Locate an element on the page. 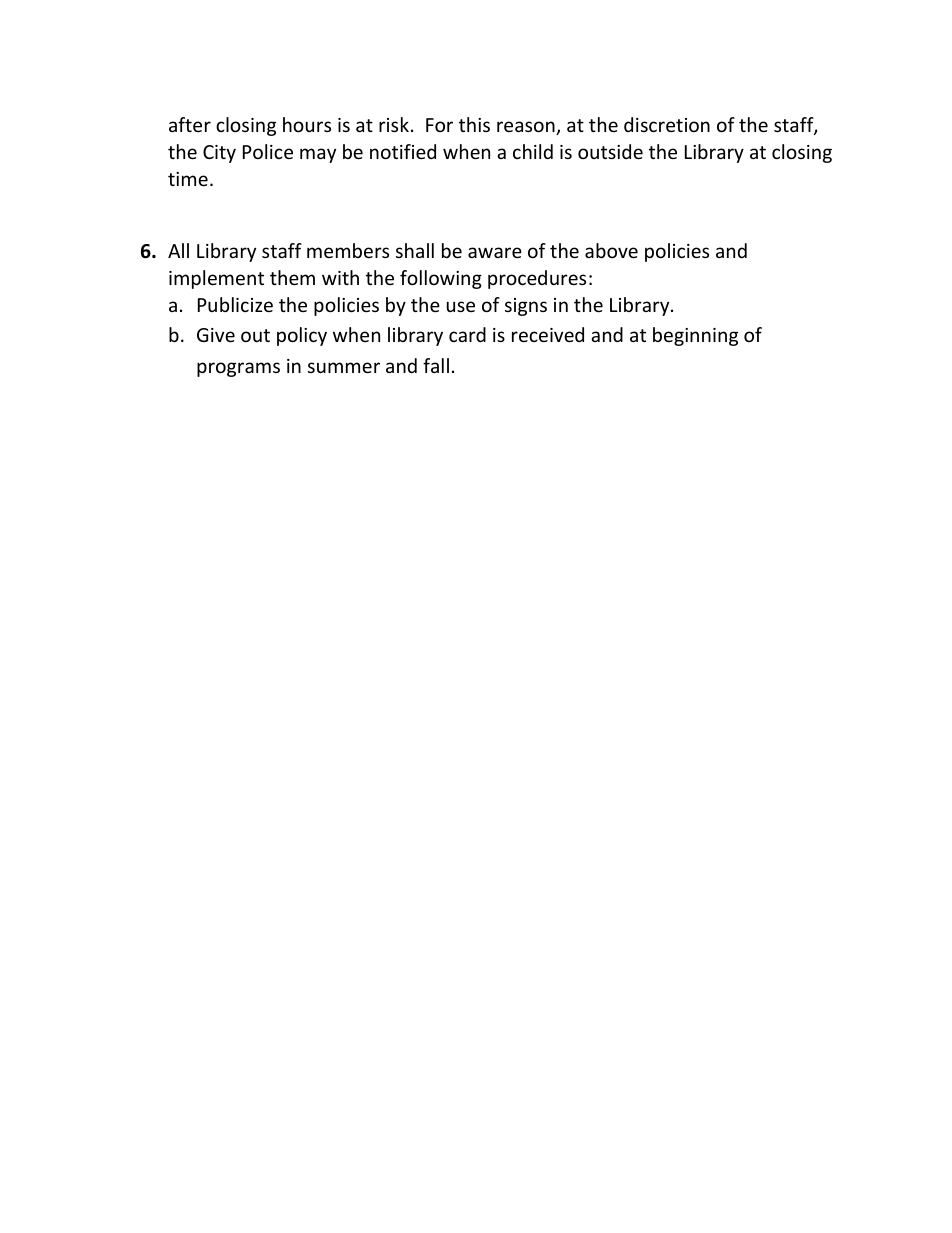 This document has width=952, height=1233. shall is located at coordinates (415, 250).
